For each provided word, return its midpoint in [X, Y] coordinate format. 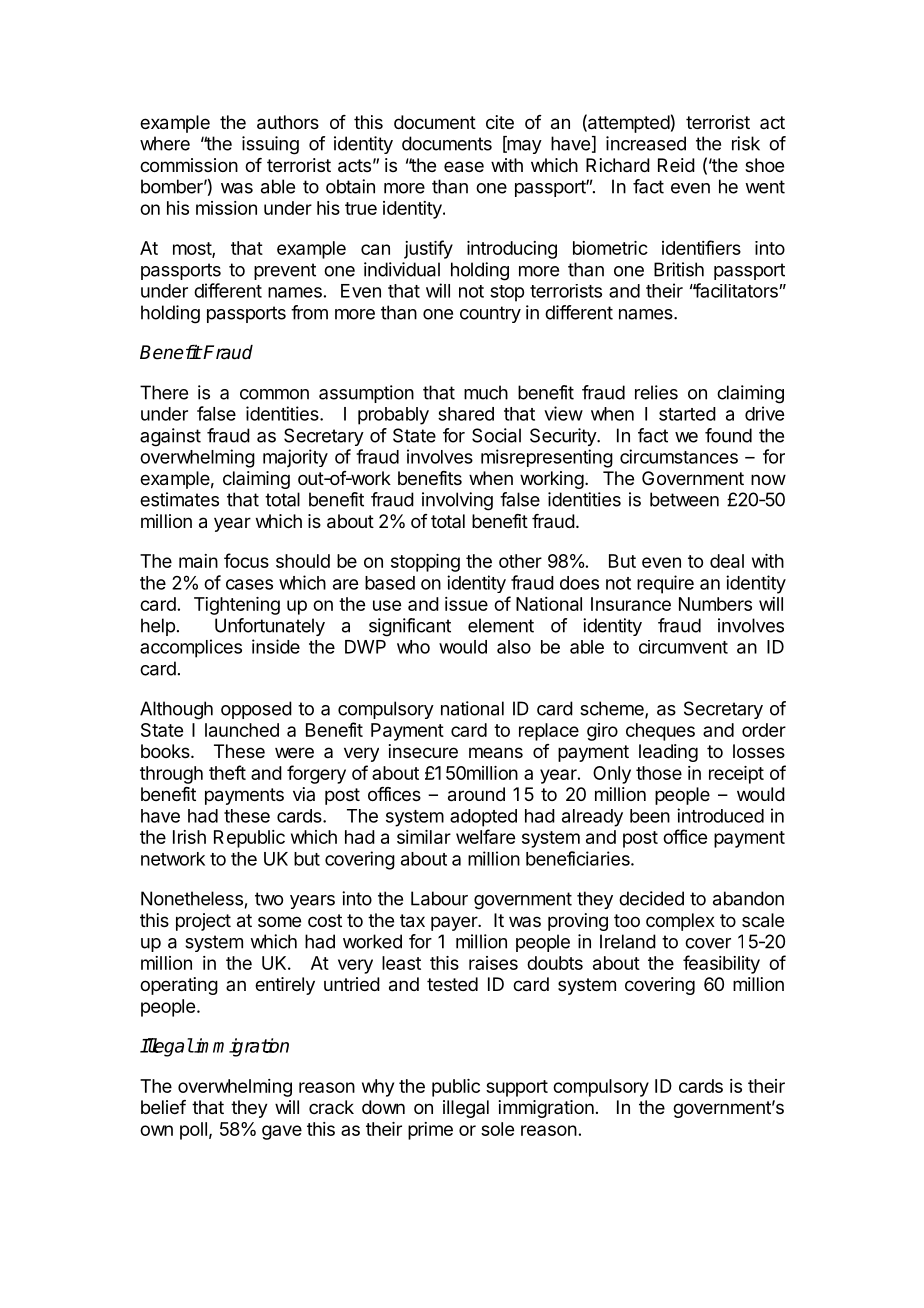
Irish [189, 837]
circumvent [683, 647]
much [486, 392]
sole [497, 1129]
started [687, 414]
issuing [270, 145]
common [274, 394]
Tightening [237, 606]
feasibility [721, 964]
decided [651, 898]
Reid [676, 165]
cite [500, 122]
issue [466, 604]
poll [193, 1131]
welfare [485, 836]
